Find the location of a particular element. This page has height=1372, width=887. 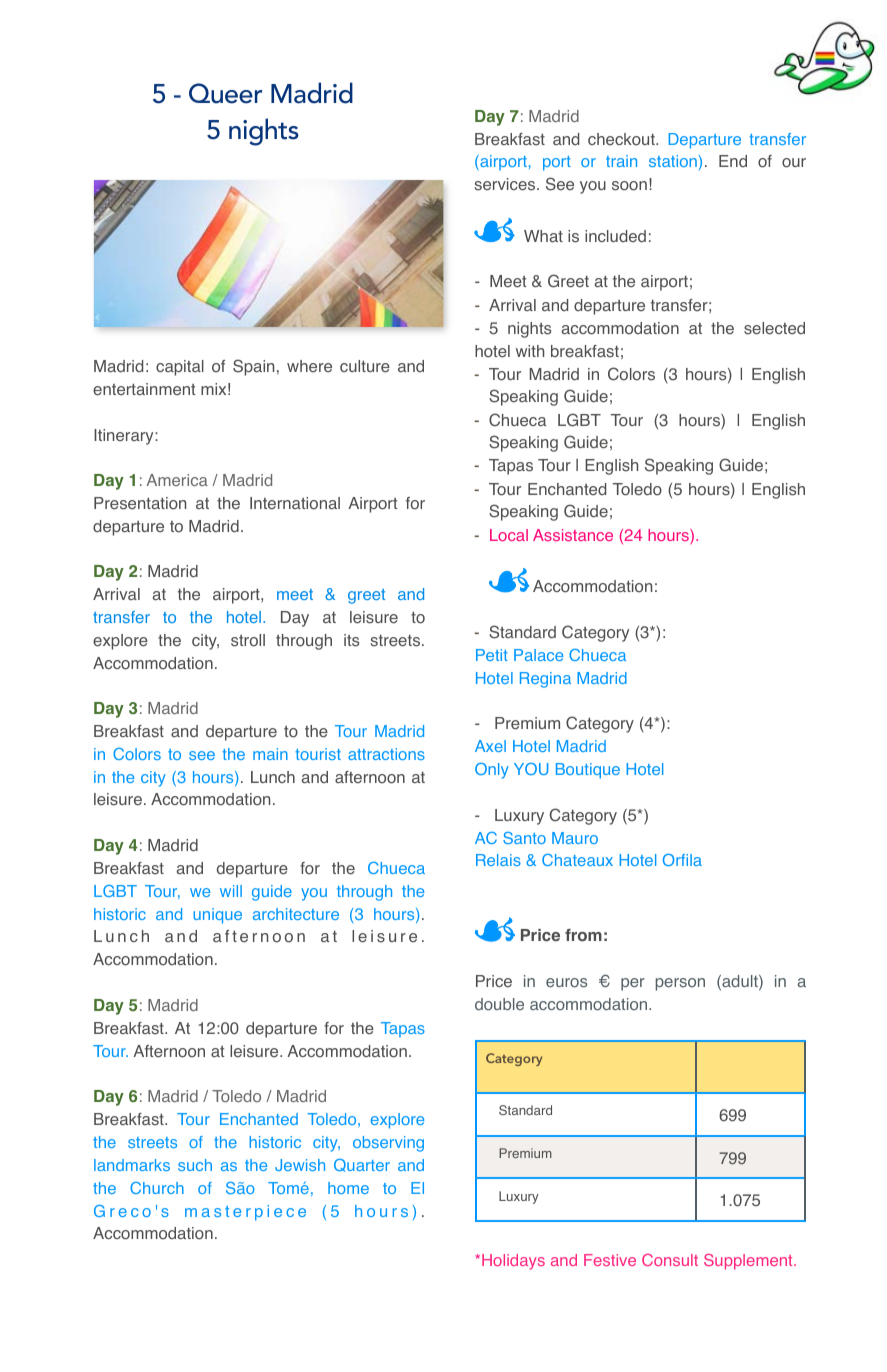

Petit is located at coordinates (492, 655).
